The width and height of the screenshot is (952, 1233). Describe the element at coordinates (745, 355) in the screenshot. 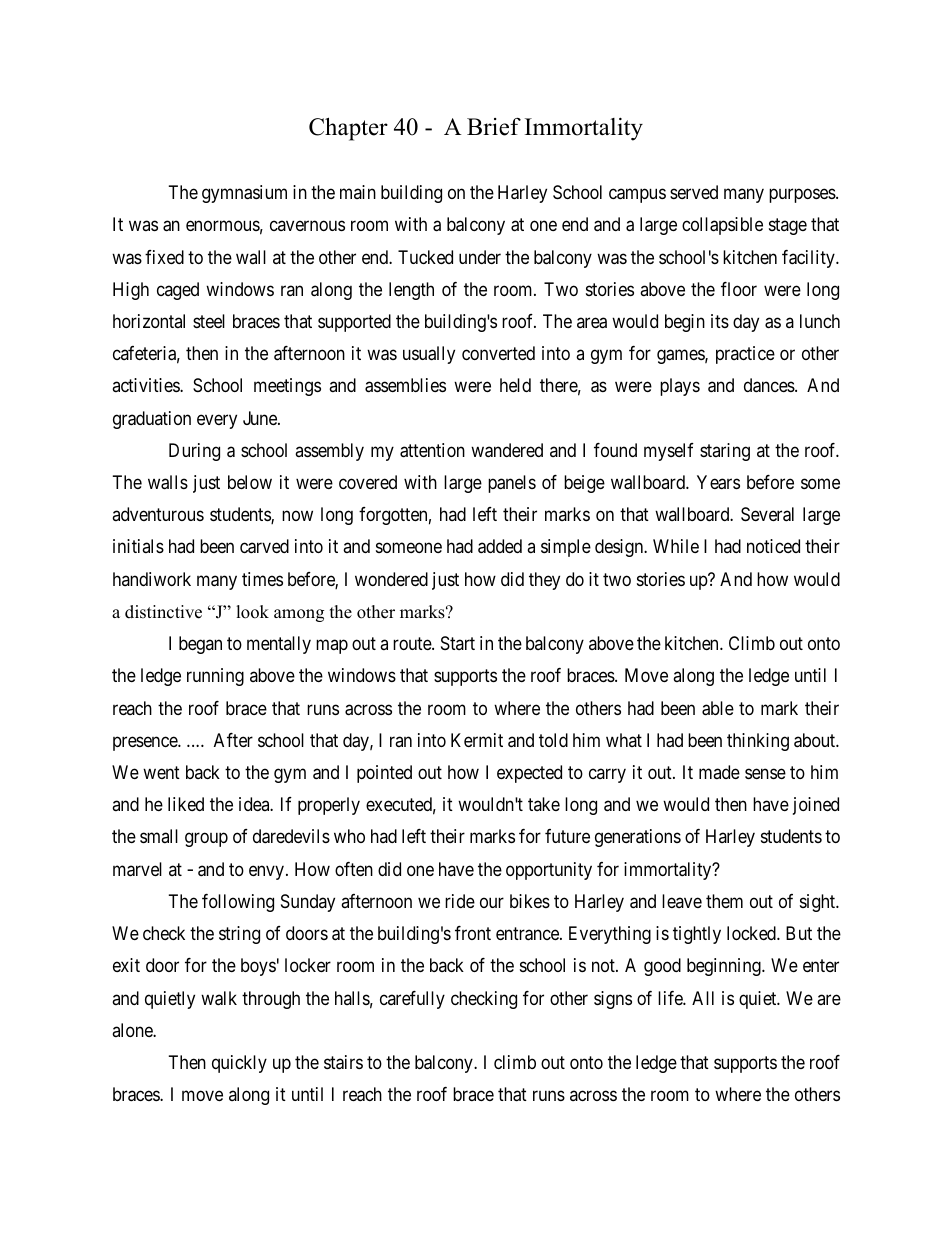

I see `practice` at that location.
